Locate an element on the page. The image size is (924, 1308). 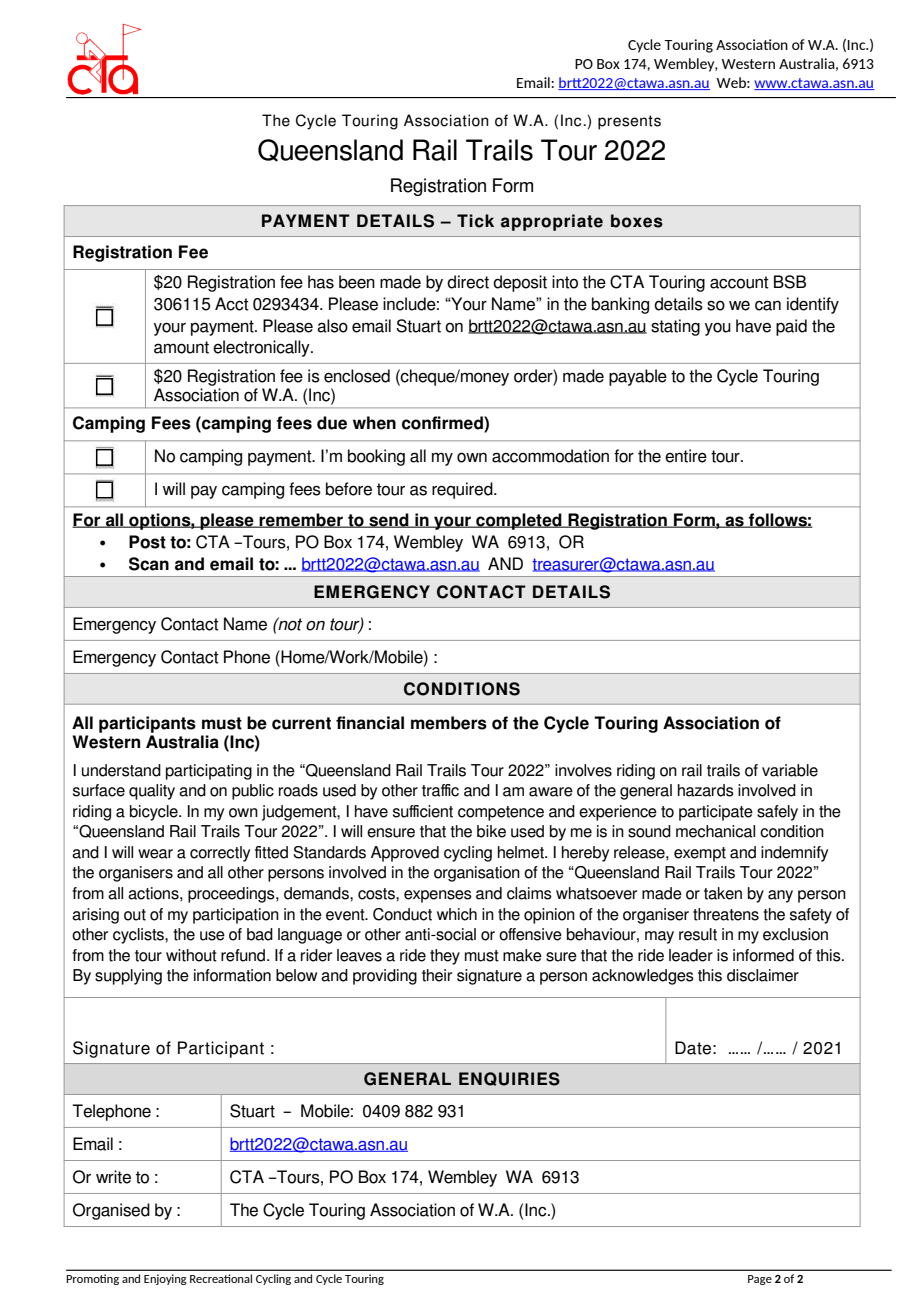
quality is located at coordinates (152, 792).
